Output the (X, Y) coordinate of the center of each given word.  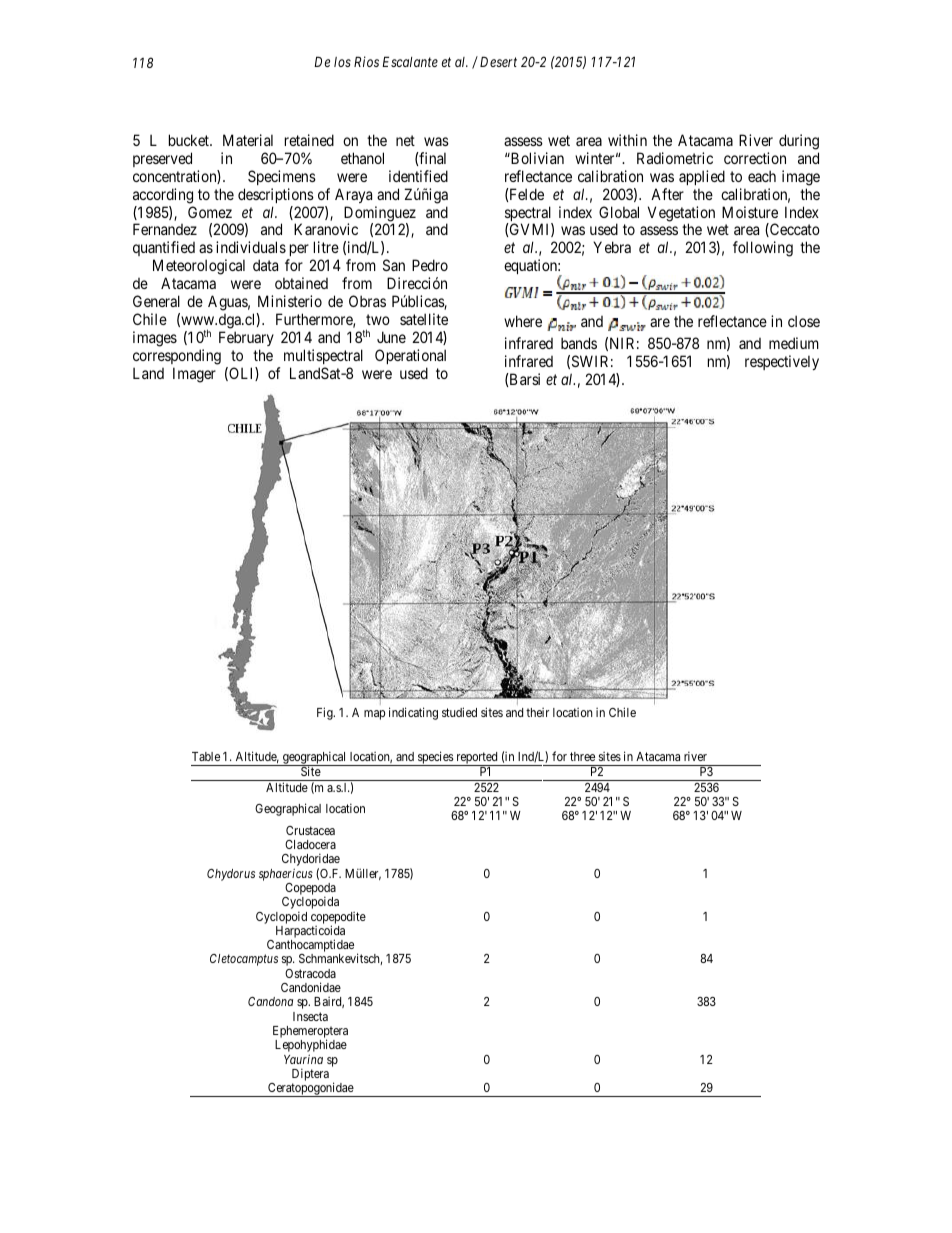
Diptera (310, 1076)
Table (206, 756)
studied (459, 712)
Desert (498, 61)
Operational (410, 356)
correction (755, 158)
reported (477, 759)
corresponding (177, 357)
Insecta (310, 1016)
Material (248, 140)
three (582, 756)
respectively (782, 362)
